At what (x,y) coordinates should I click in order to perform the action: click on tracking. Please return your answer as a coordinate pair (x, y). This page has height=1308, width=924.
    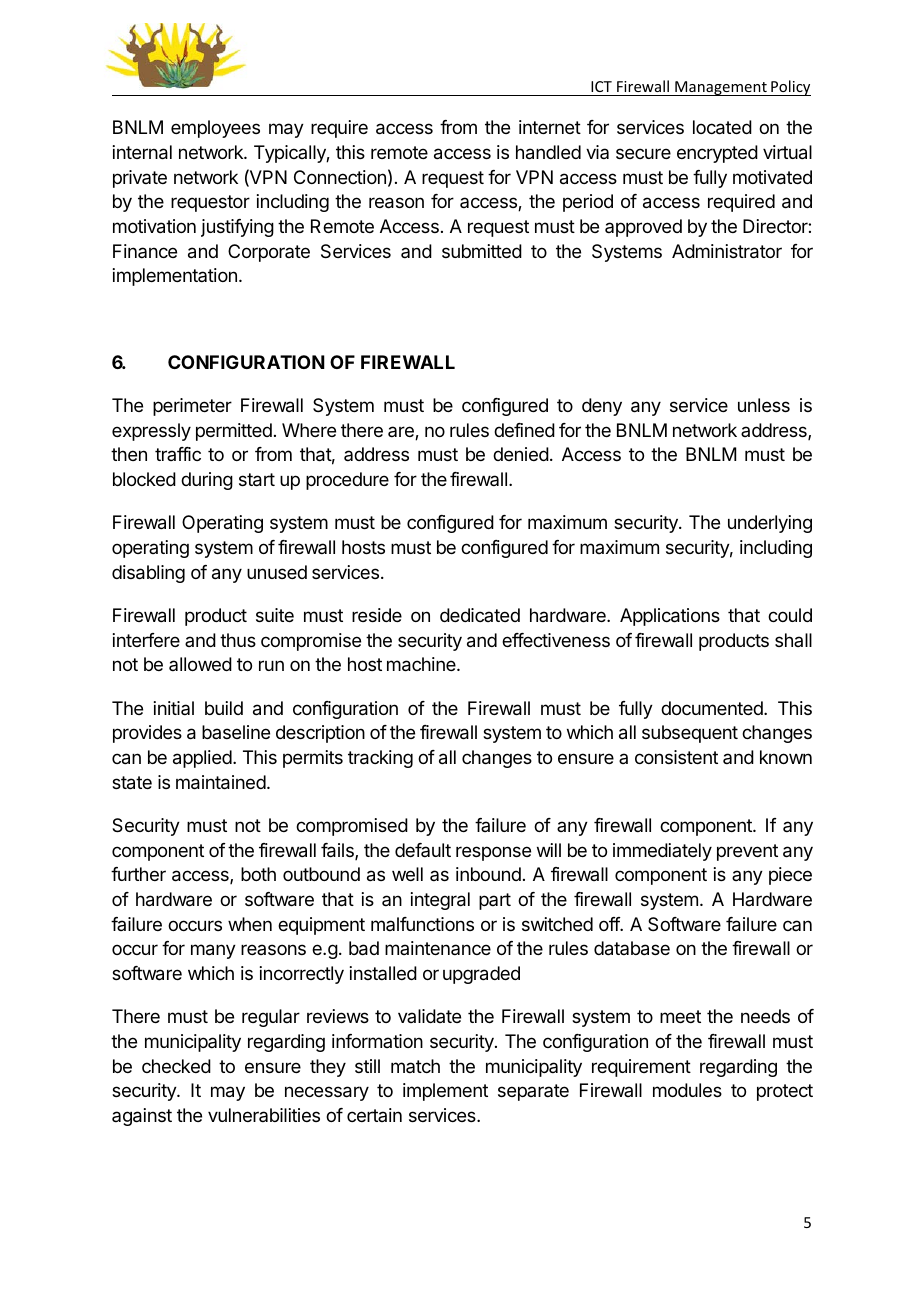
    Looking at the image, I should click on (380, 759).
